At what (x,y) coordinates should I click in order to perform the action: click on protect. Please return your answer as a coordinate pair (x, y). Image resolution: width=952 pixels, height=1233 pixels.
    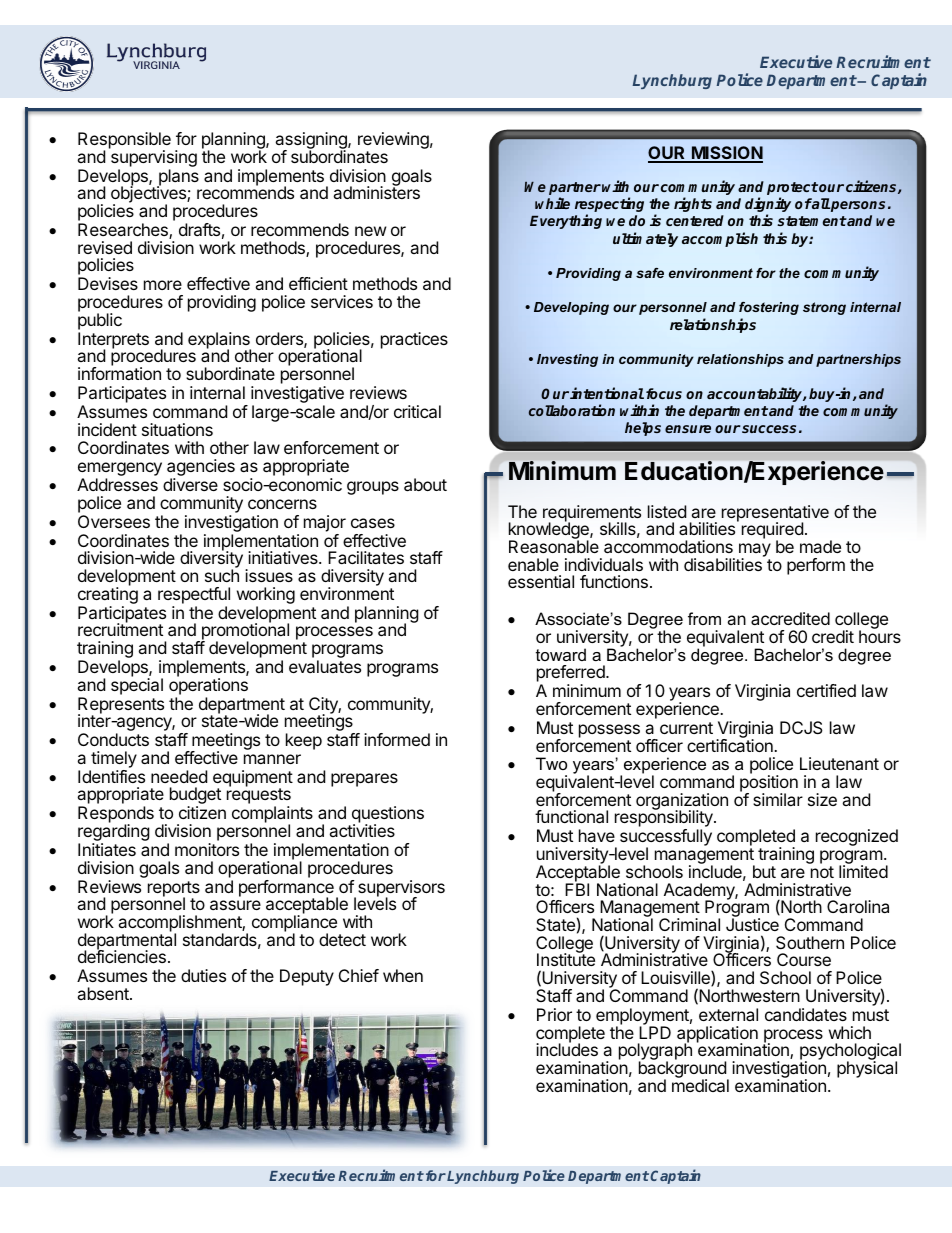
    Looking at the image, I should click on (792, 190).
